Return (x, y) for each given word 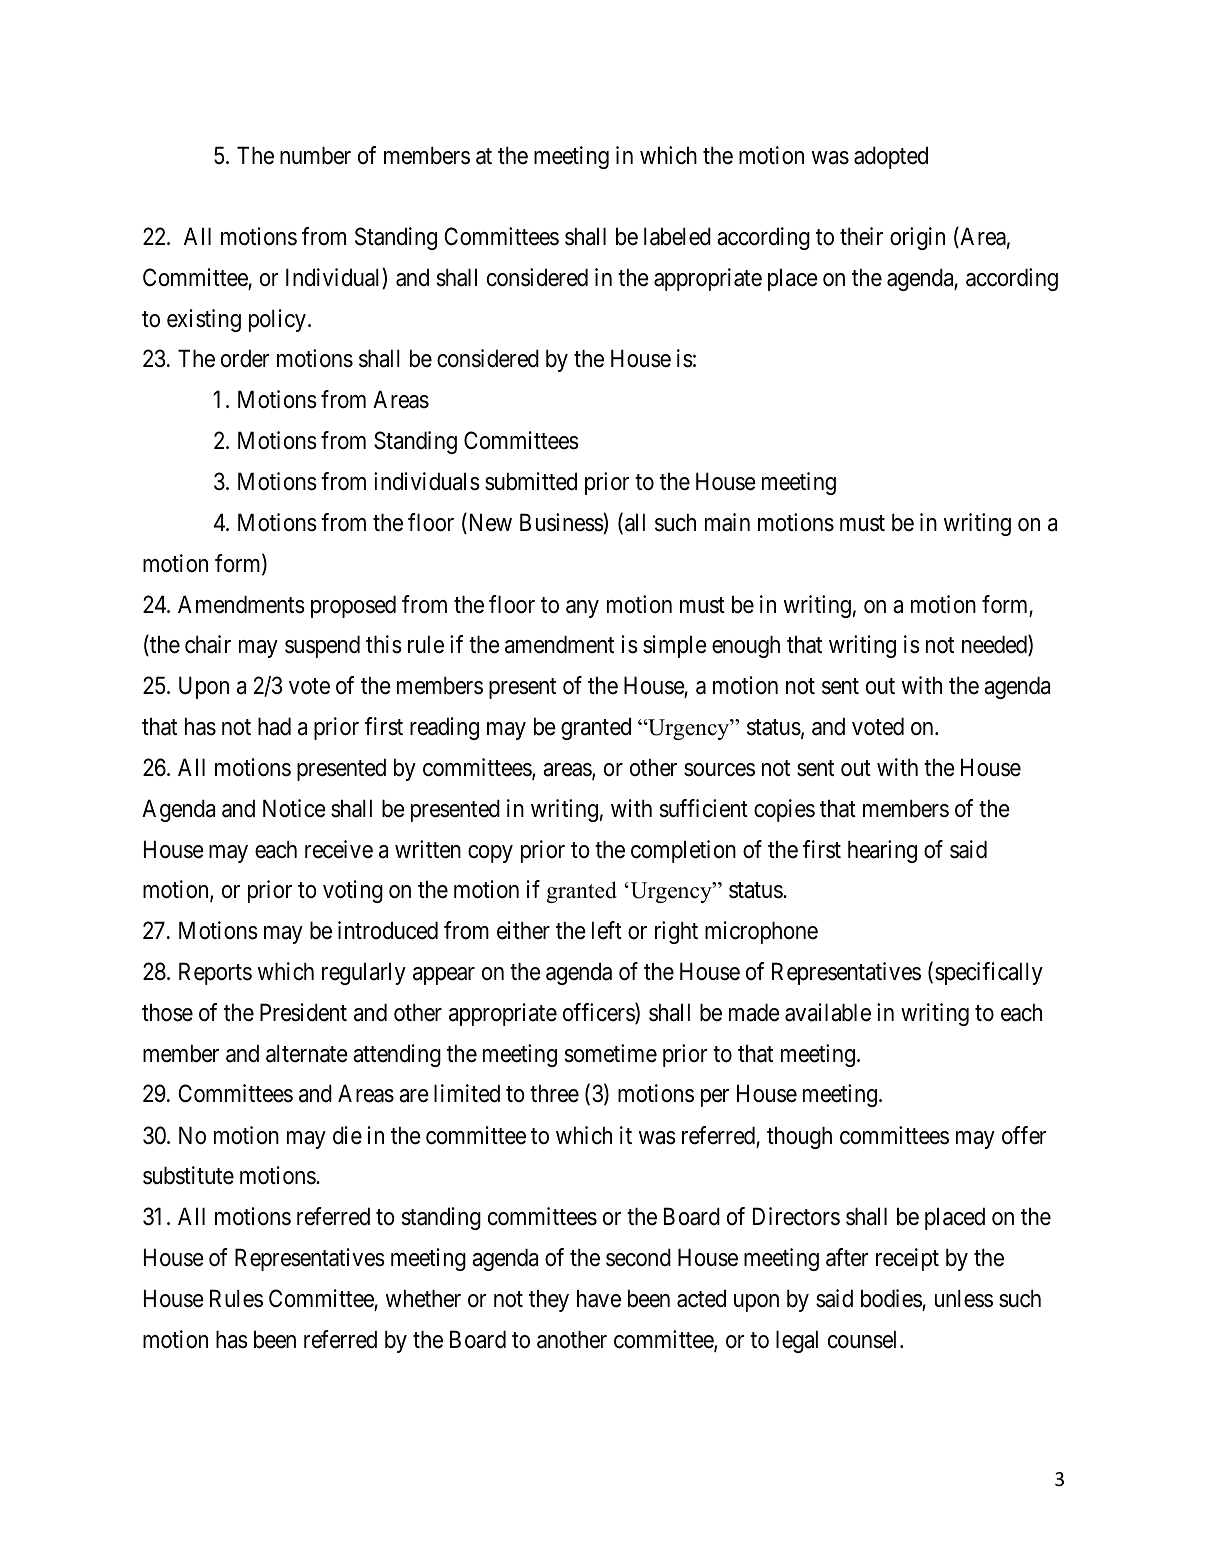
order (245, 358)
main (727, 522)
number (315, 155)
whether (423, 1298)
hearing (882, 851)
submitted (531, 481)
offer (1024, 1135)
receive (339, 849)
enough (746, 646)
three (554, 1093)
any (582, 609)
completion (683, 851)
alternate (307, 1053)
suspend (322, 646)
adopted (891, 157)
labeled (677, 236)
